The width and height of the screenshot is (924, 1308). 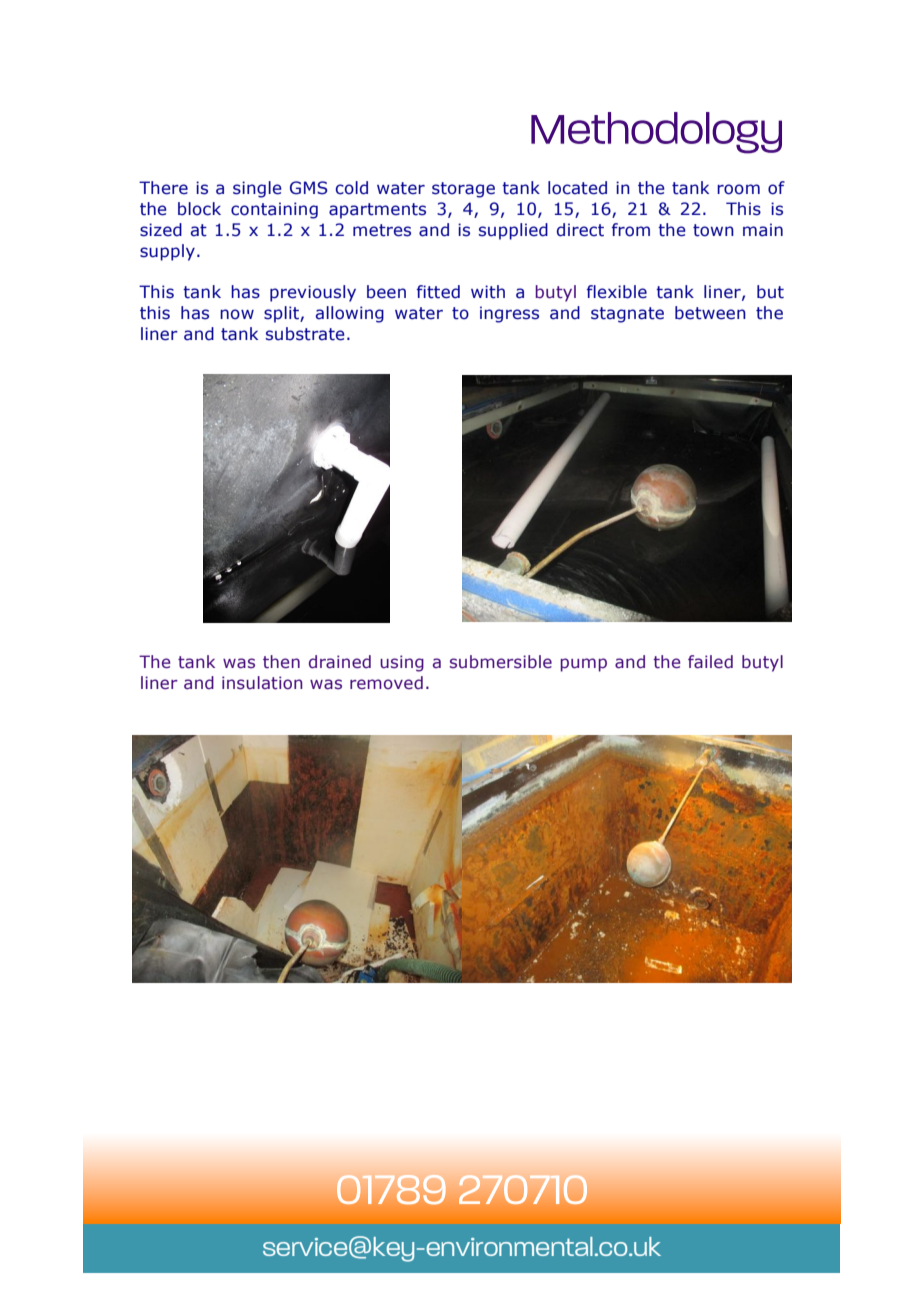 I want to click on pump, so click(x=584, y=665).
